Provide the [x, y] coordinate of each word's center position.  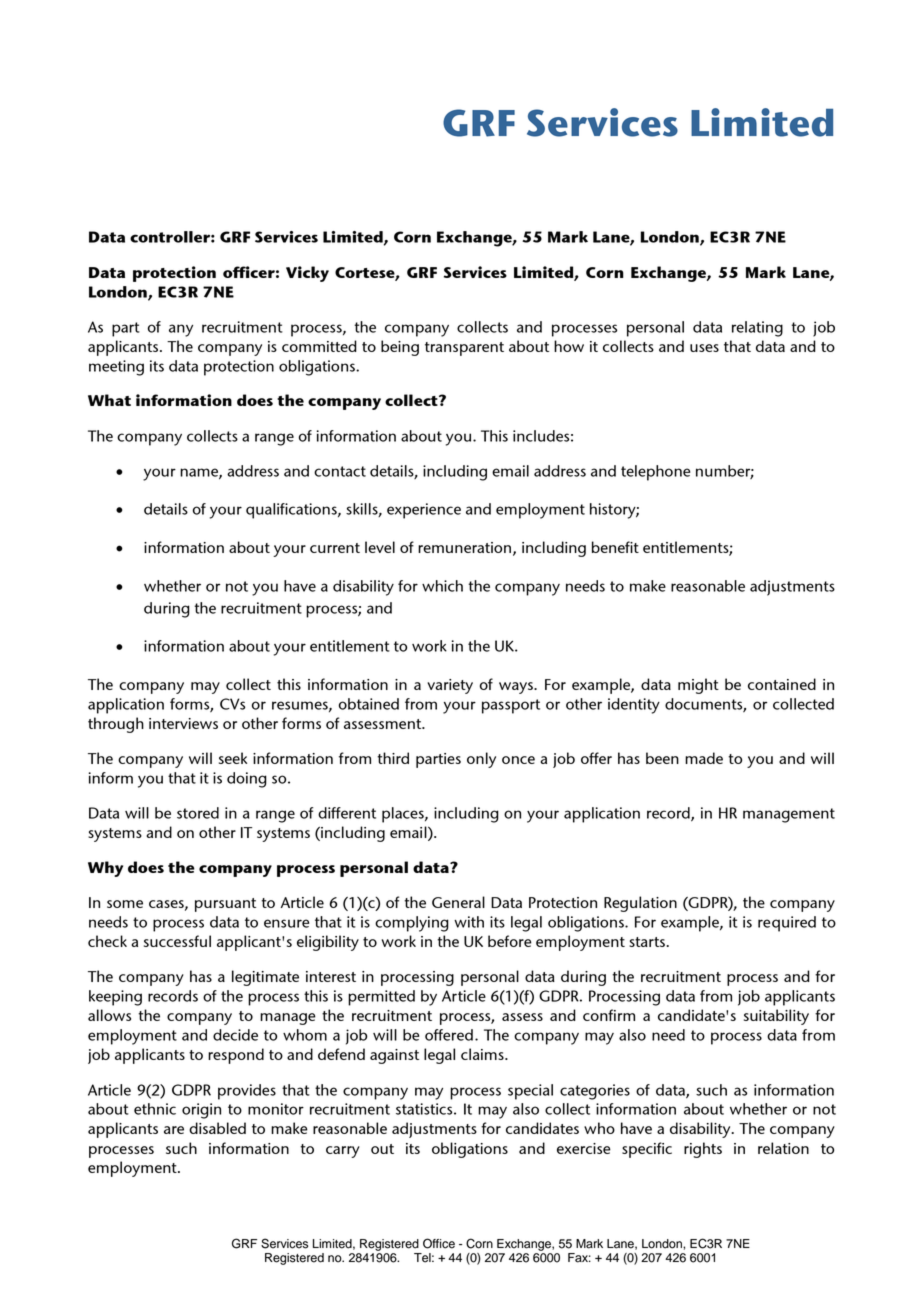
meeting [116, 368]
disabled [217, 1128]
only [481, 760]
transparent [464, 349]
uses [704, 348]
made [704, 758]
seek [233, 758]
